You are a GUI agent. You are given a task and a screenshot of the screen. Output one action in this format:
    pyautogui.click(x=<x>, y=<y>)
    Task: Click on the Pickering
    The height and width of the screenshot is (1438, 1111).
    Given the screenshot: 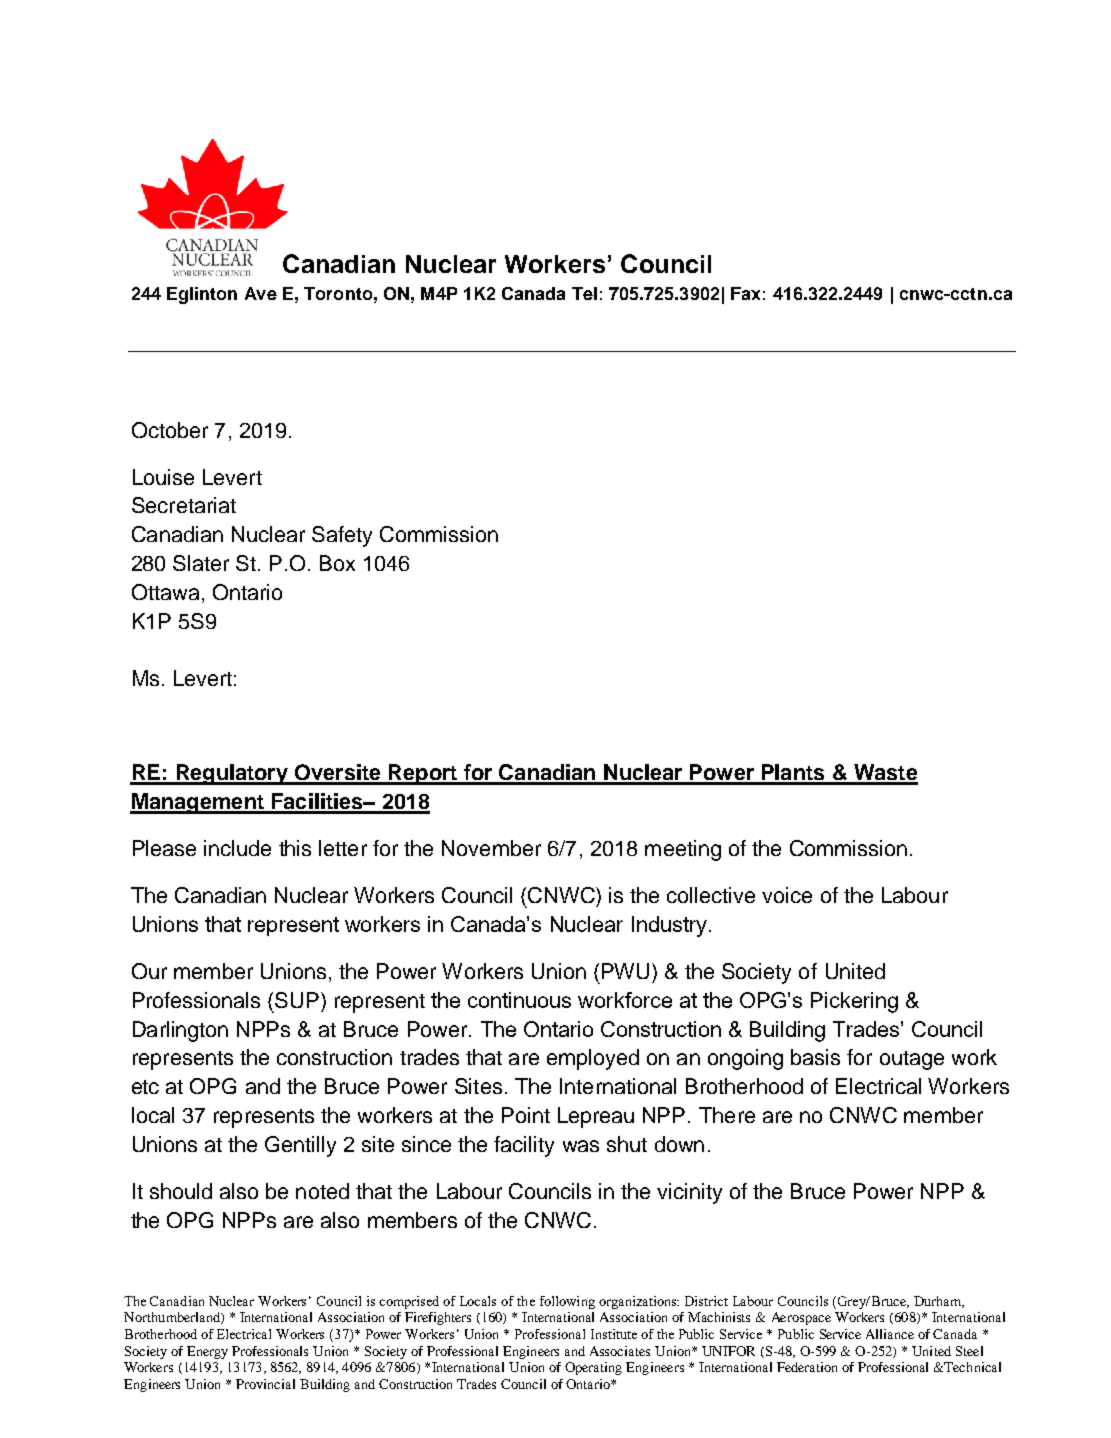 What is the action you would take?
    pyautogui.click(x=854, y=1002)
